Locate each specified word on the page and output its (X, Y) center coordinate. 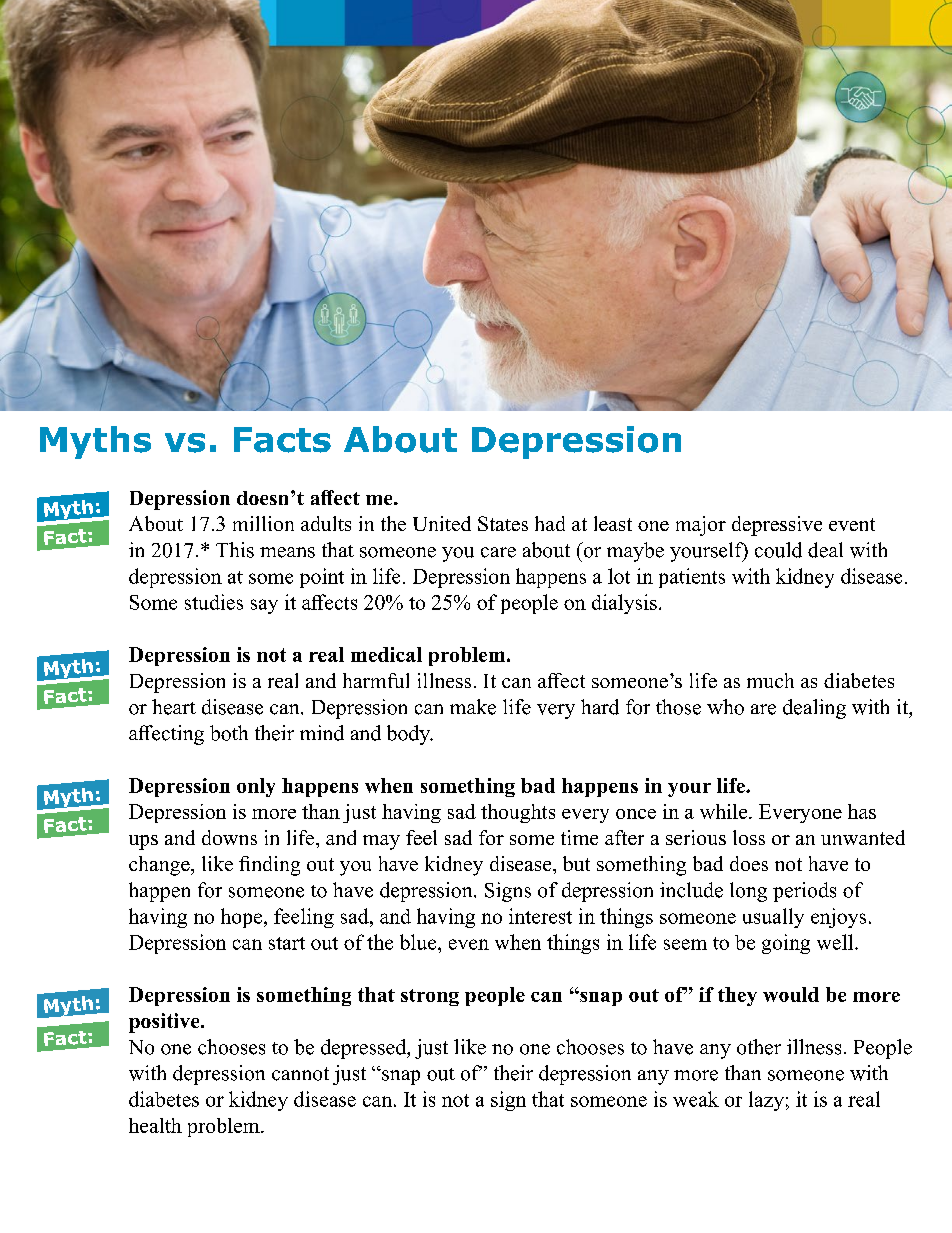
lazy (766, 1101)
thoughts (518, 813)
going (786, 944)
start (287, 943)
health (155, 1125)
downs (229, 837)
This (235, 550)
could (778, 550)
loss (749, 837)
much (770, 680)
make (473, 707)
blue (419, 942)
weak (696, 1099)
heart (174, 707)
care (498, 552)
